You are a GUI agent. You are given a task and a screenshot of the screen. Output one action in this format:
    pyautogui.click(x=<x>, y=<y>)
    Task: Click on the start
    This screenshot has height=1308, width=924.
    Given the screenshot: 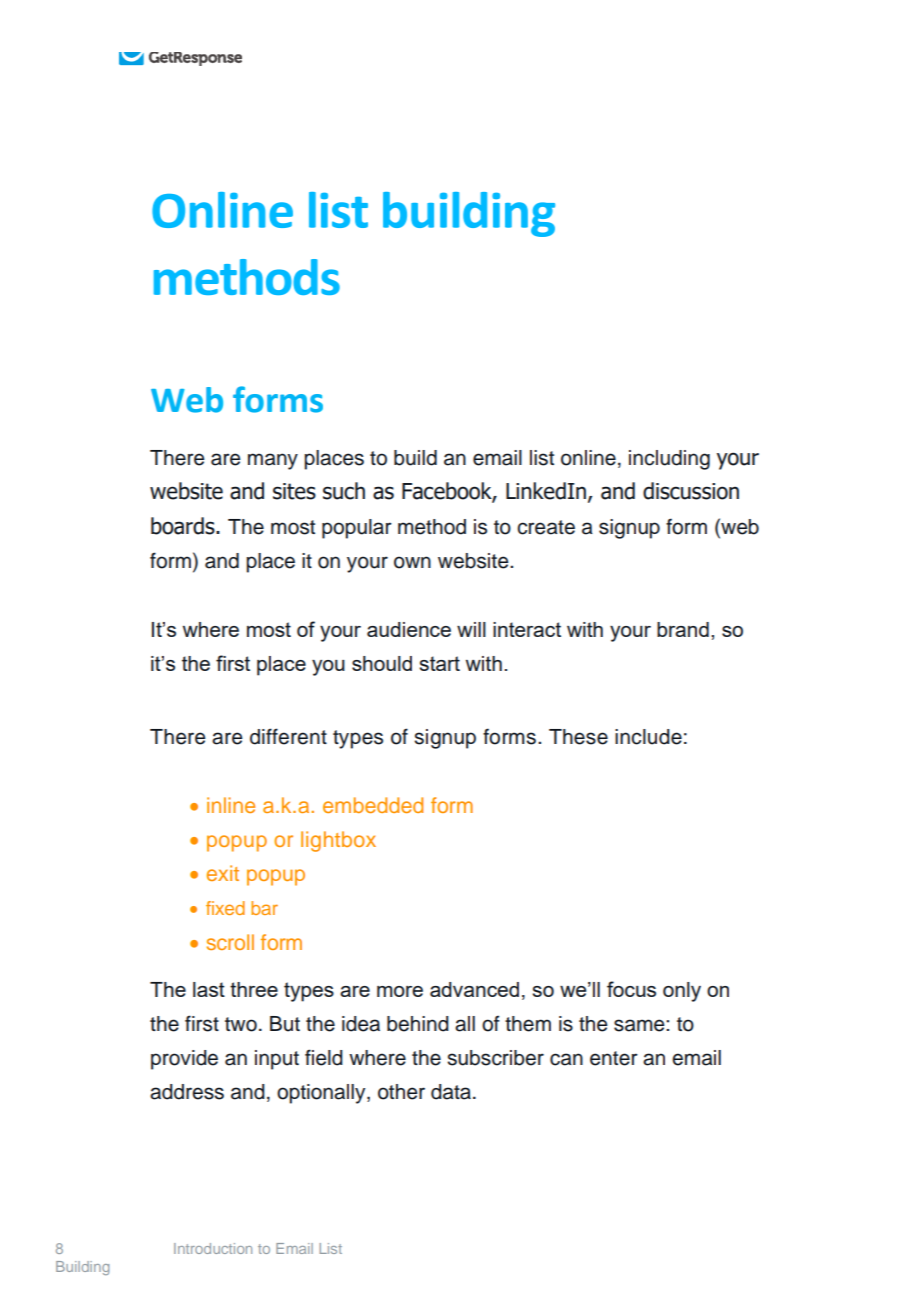 What is the action you would take?
    pyautogui.click(x=439, y=663)
